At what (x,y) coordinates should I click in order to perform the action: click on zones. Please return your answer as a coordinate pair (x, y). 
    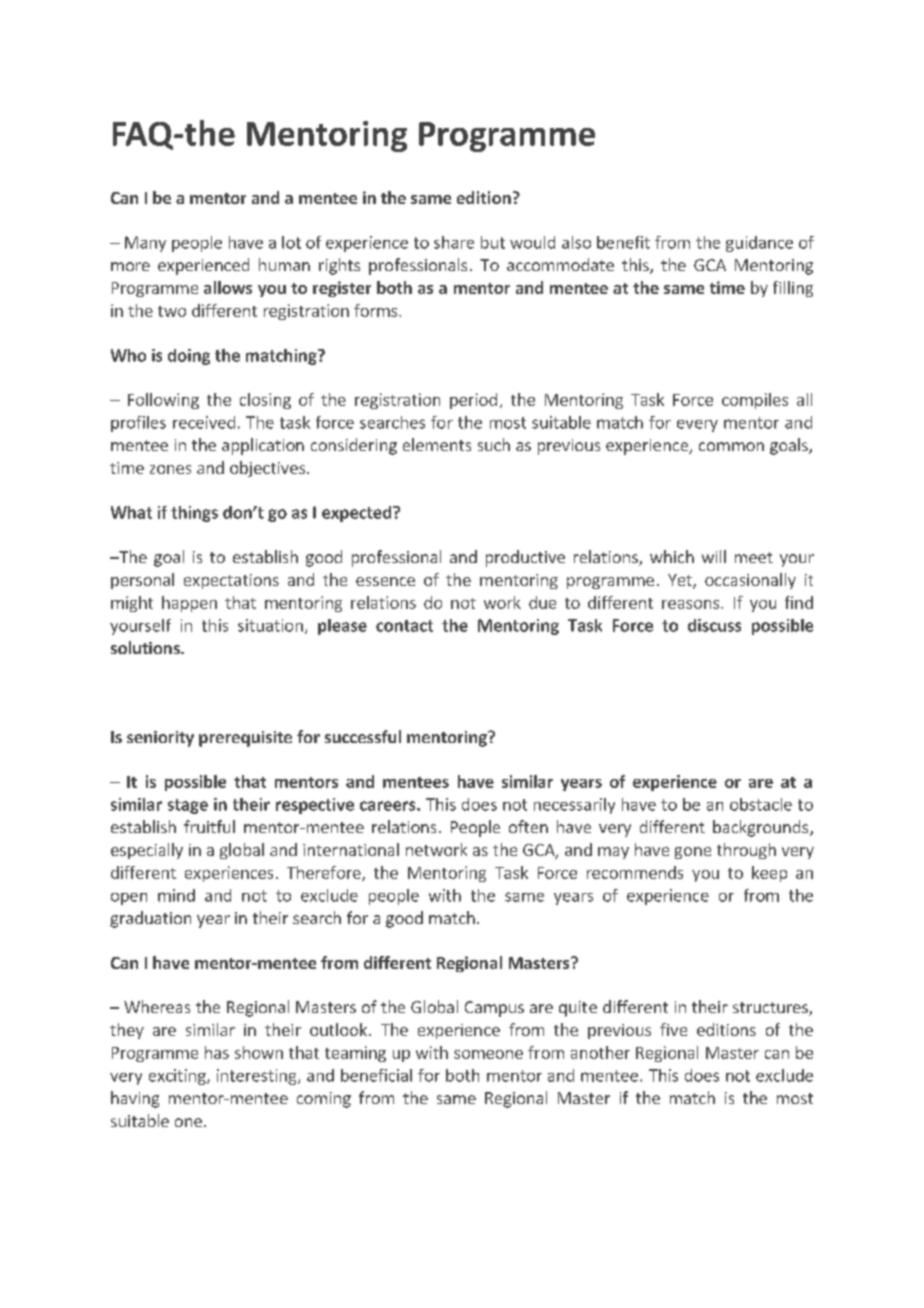
    Looking at the image, I should click on (170, 469).
